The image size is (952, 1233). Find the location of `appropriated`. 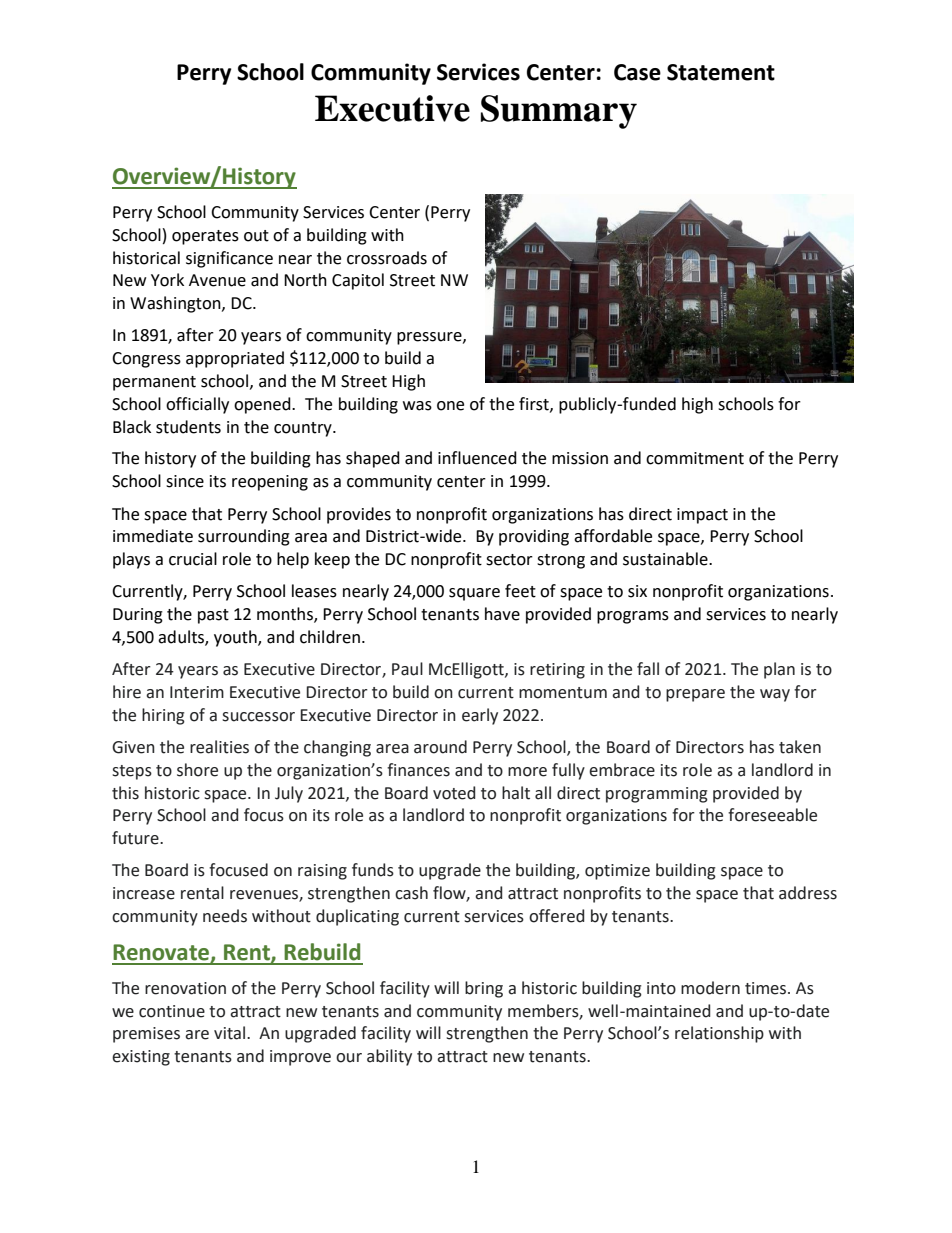

appropriated is located at coordinates (235, 359).
